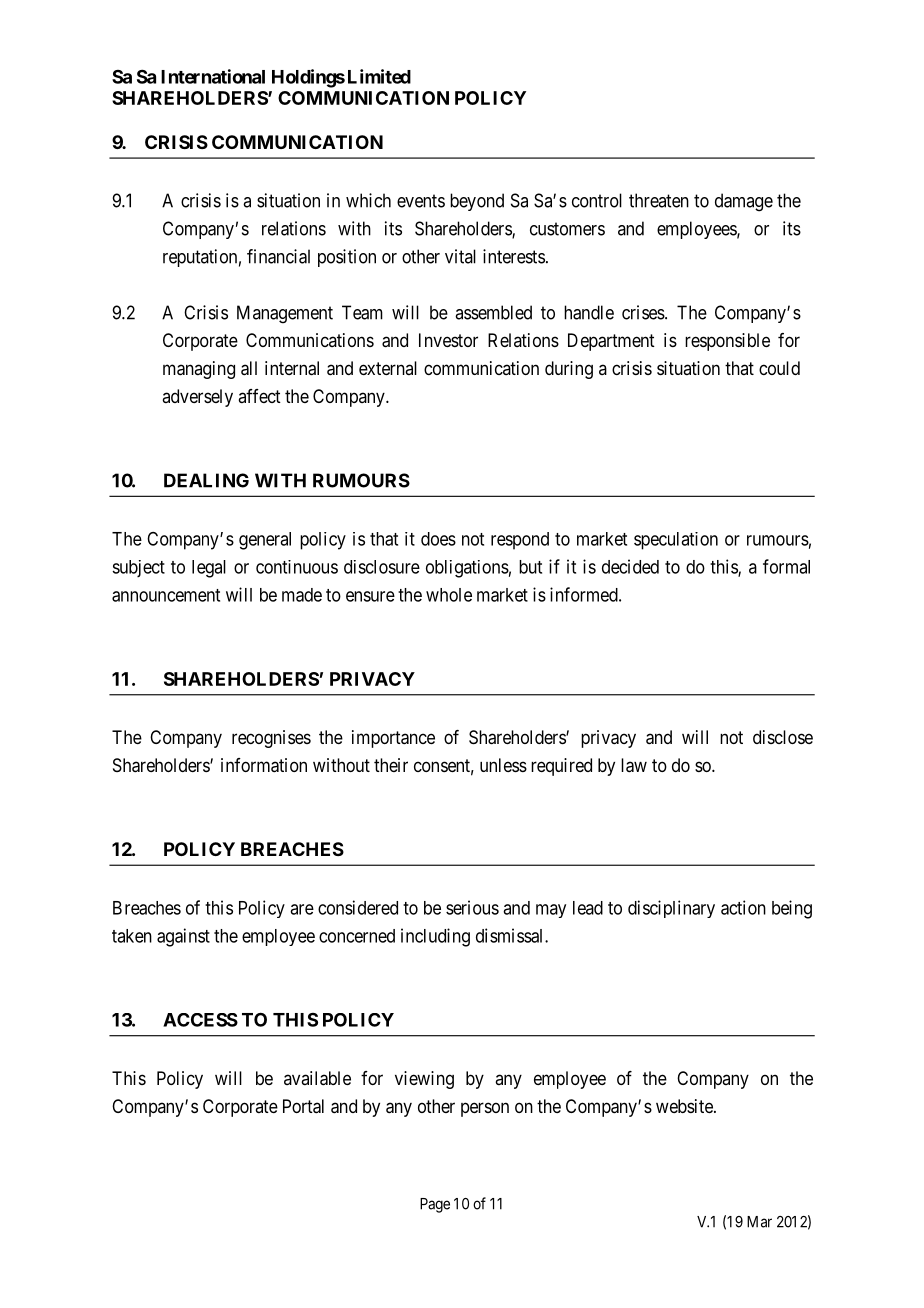  I want to click on Limited, so click(379, 76).
